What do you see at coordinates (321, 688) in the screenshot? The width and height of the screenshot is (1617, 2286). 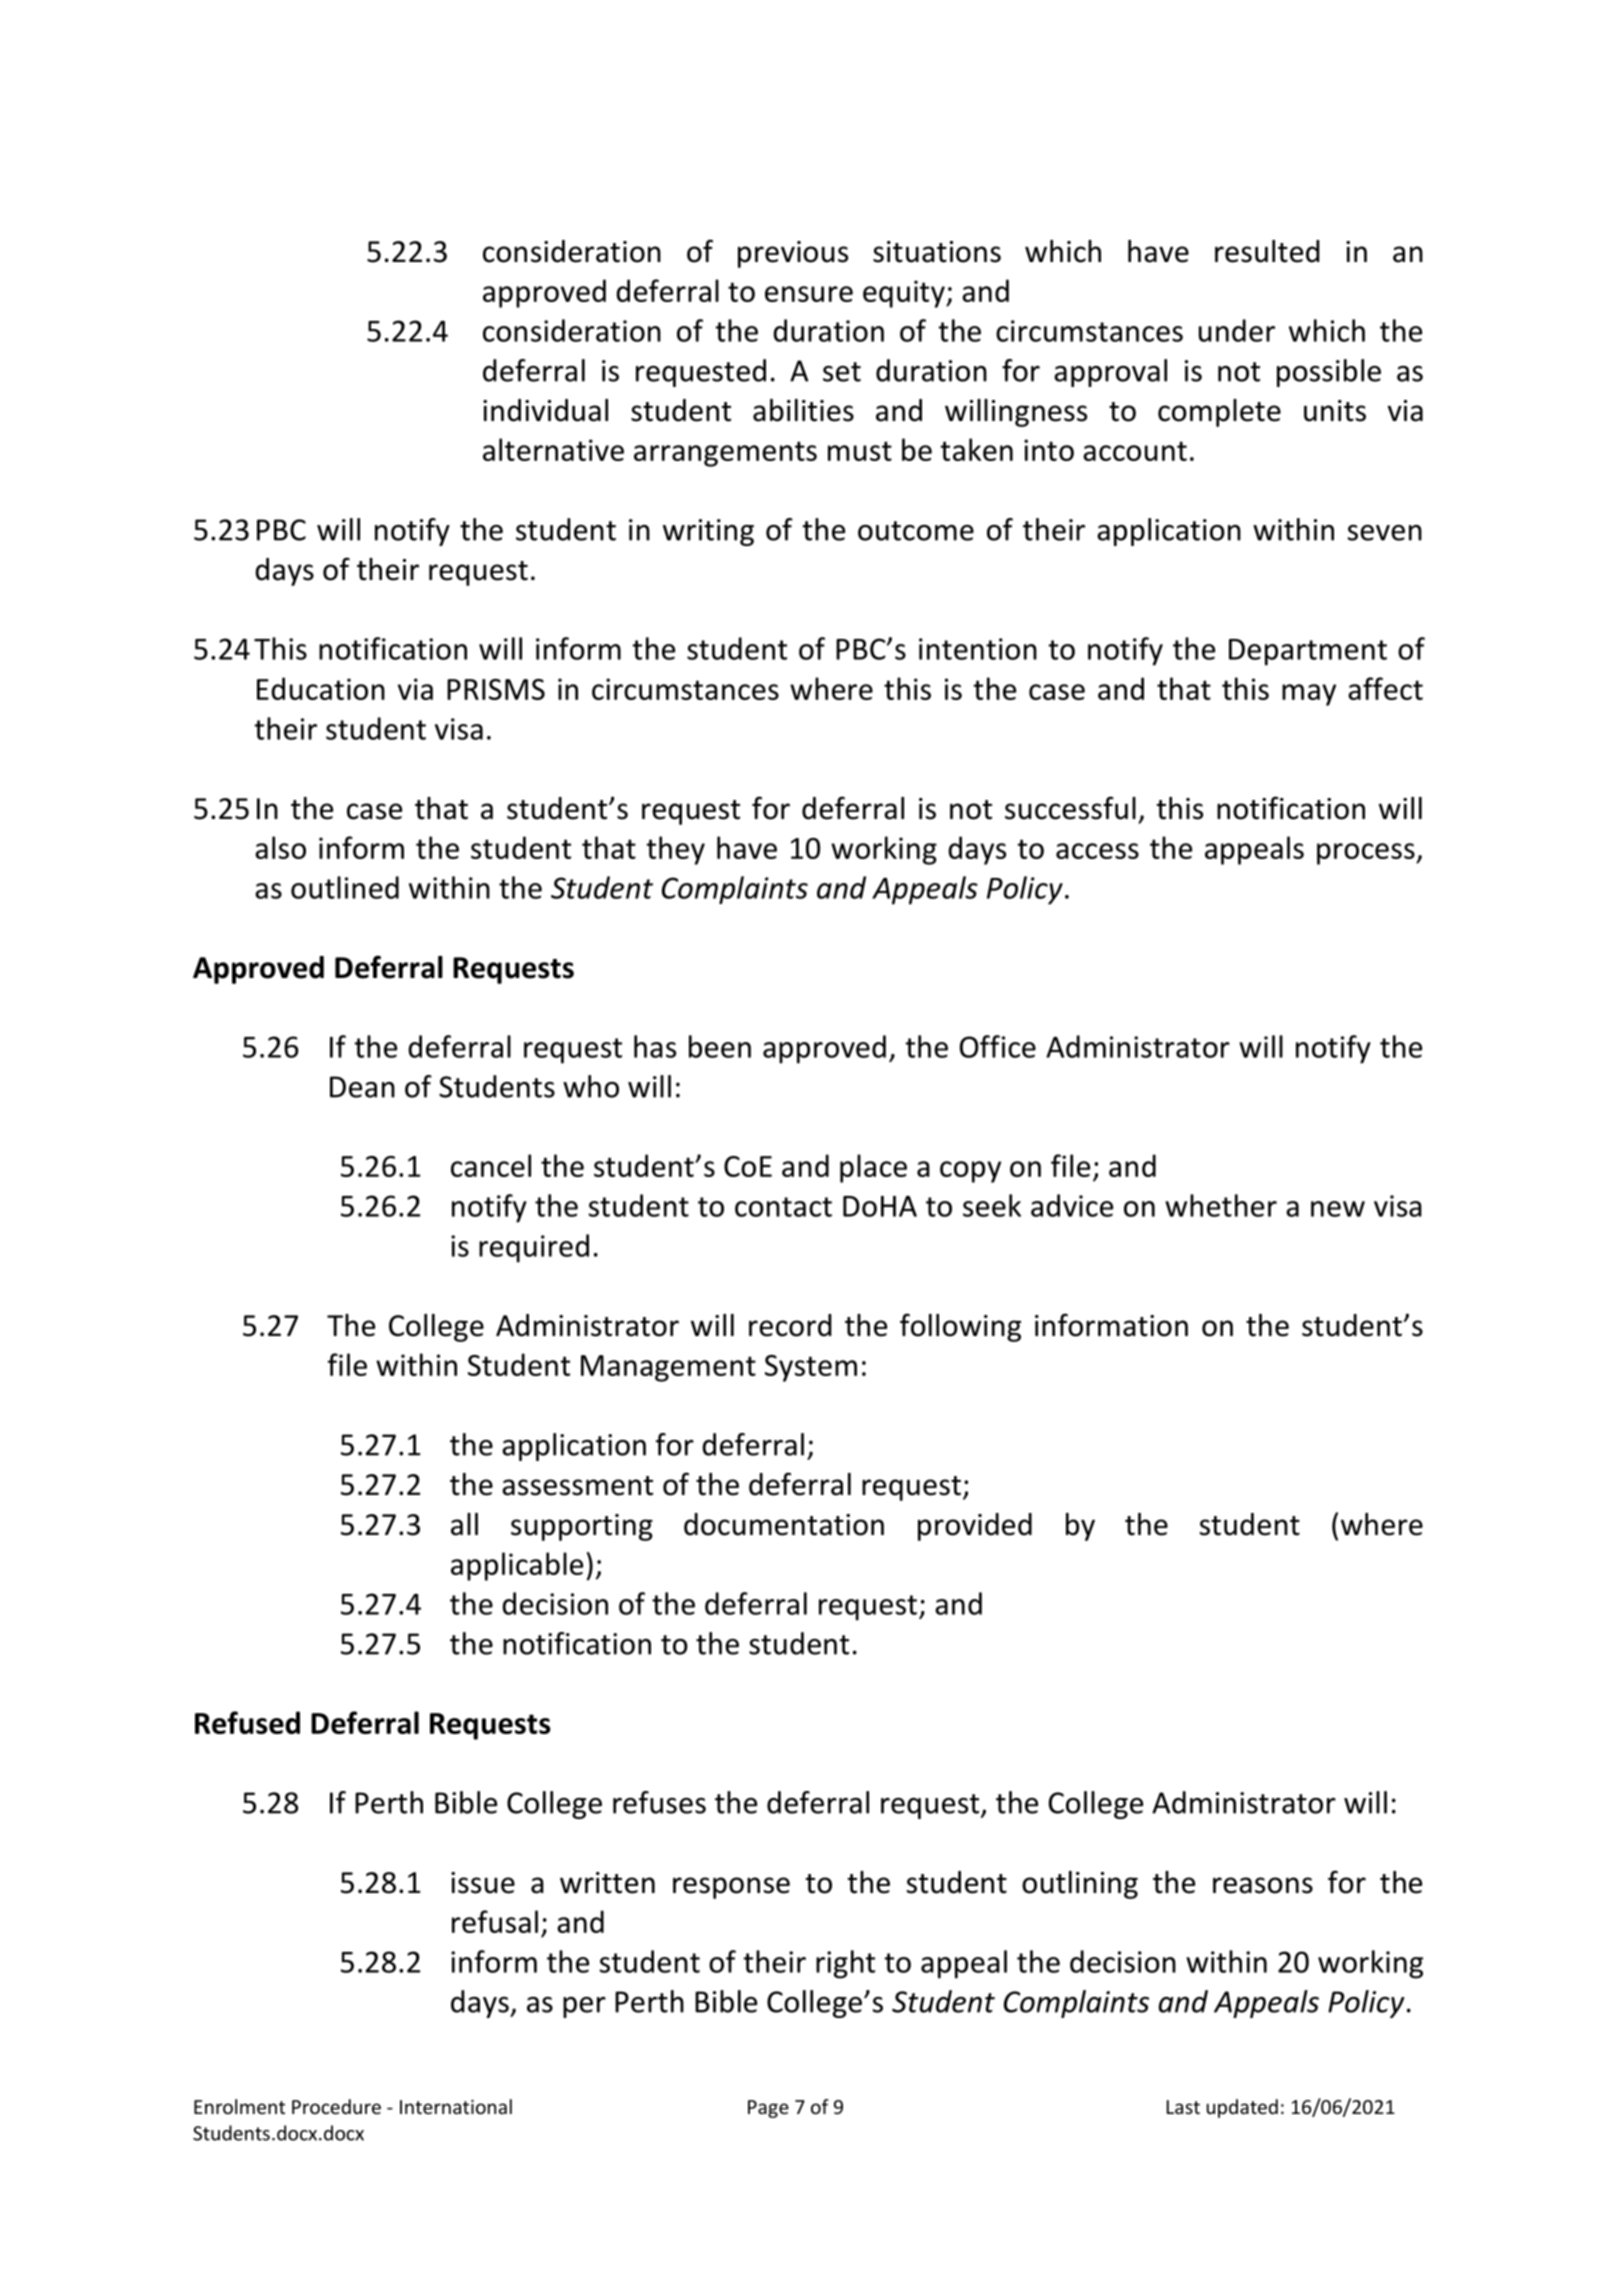 I see `Education` at bounding box center [321, 688].
